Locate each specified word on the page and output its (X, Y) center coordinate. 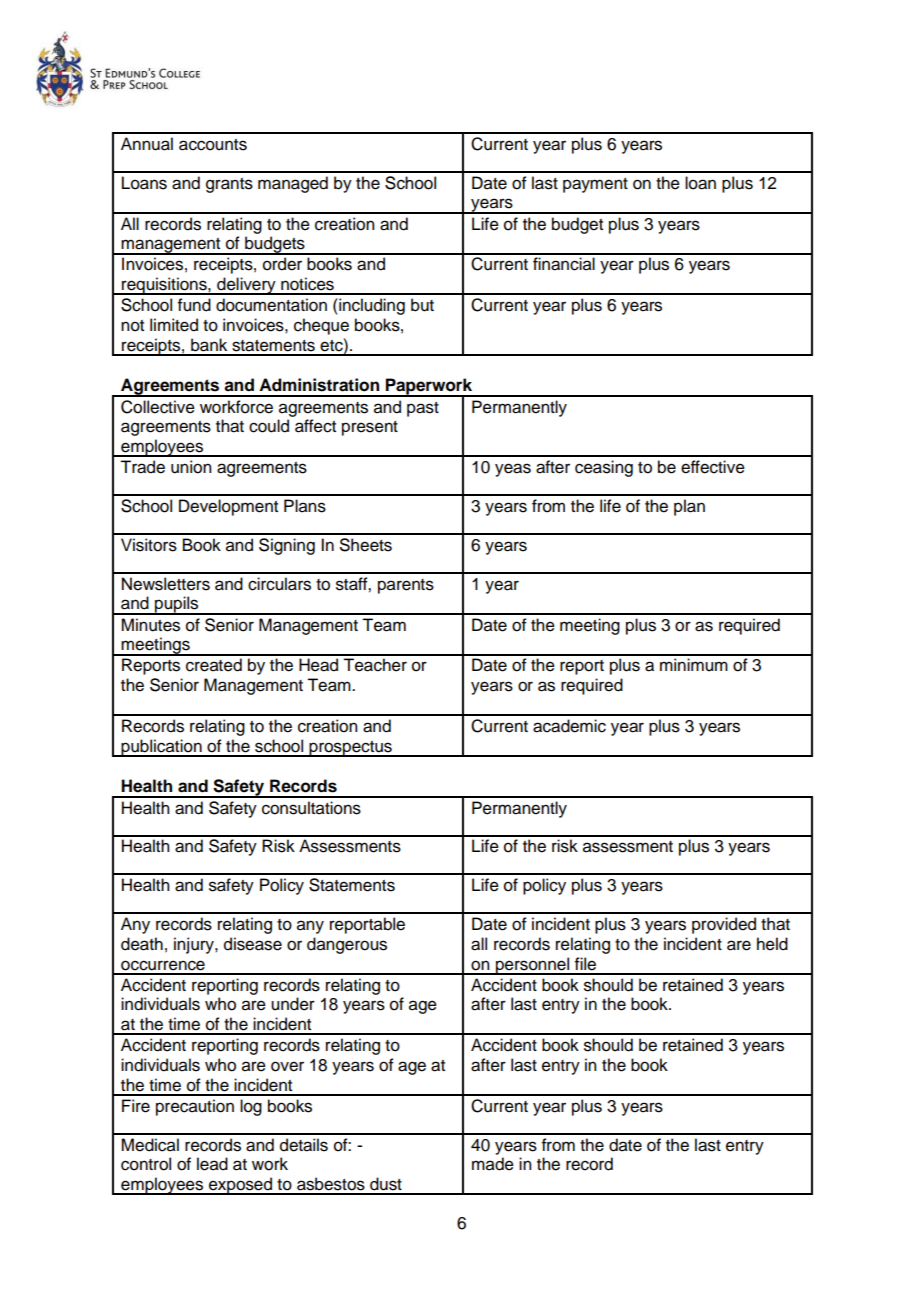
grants (229, 185)
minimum (694, 665)
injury (195, 945)
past (423, 409)
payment (595, 185)
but (422, 305)
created (214, 665)
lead (212, 1164)
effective (713, 467)
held (772, 944)
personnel (533, 966)
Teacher (375, 665)
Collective (158, 407)
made (493, 1164)
